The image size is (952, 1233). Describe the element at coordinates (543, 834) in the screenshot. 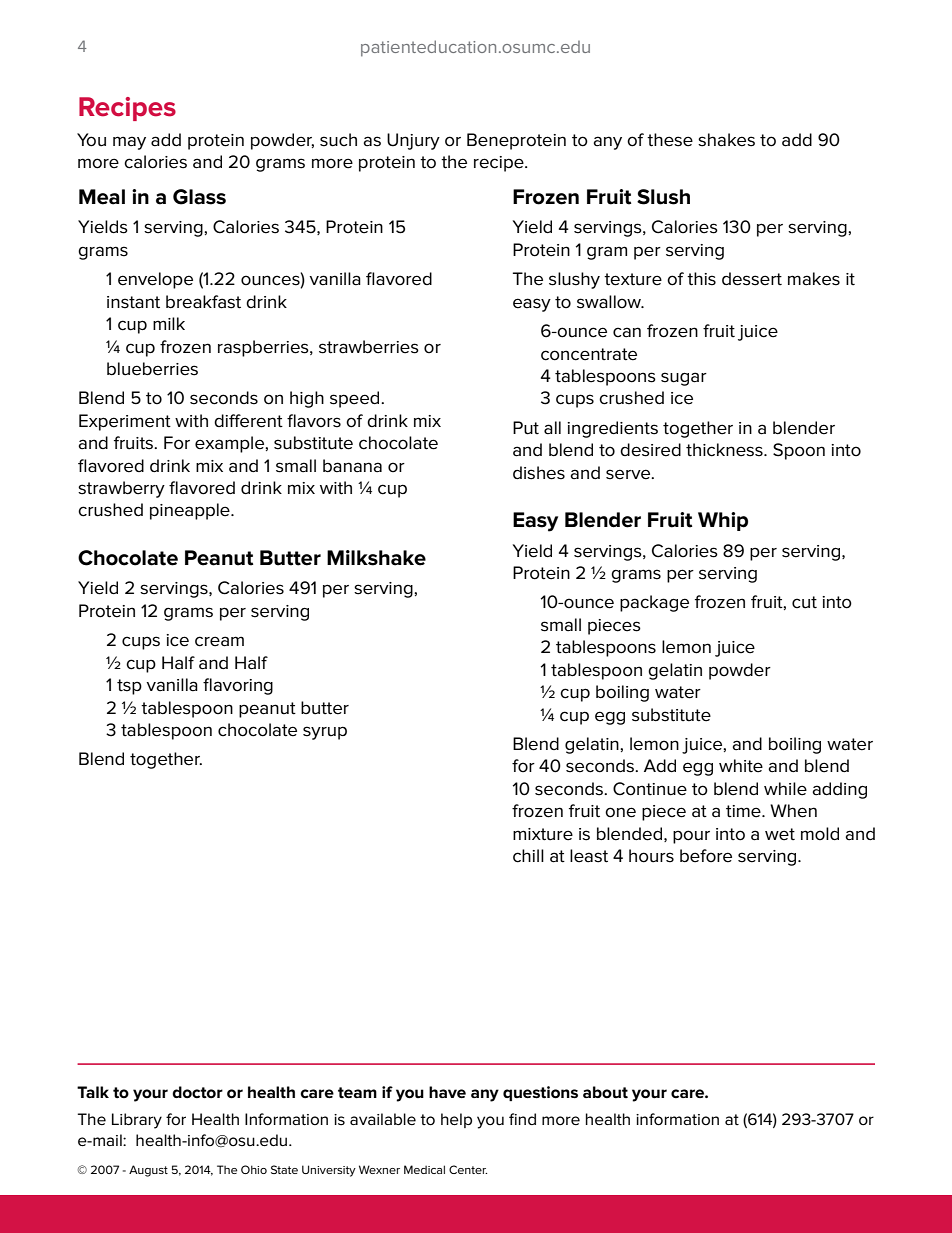

I see `mixture` at that location.
